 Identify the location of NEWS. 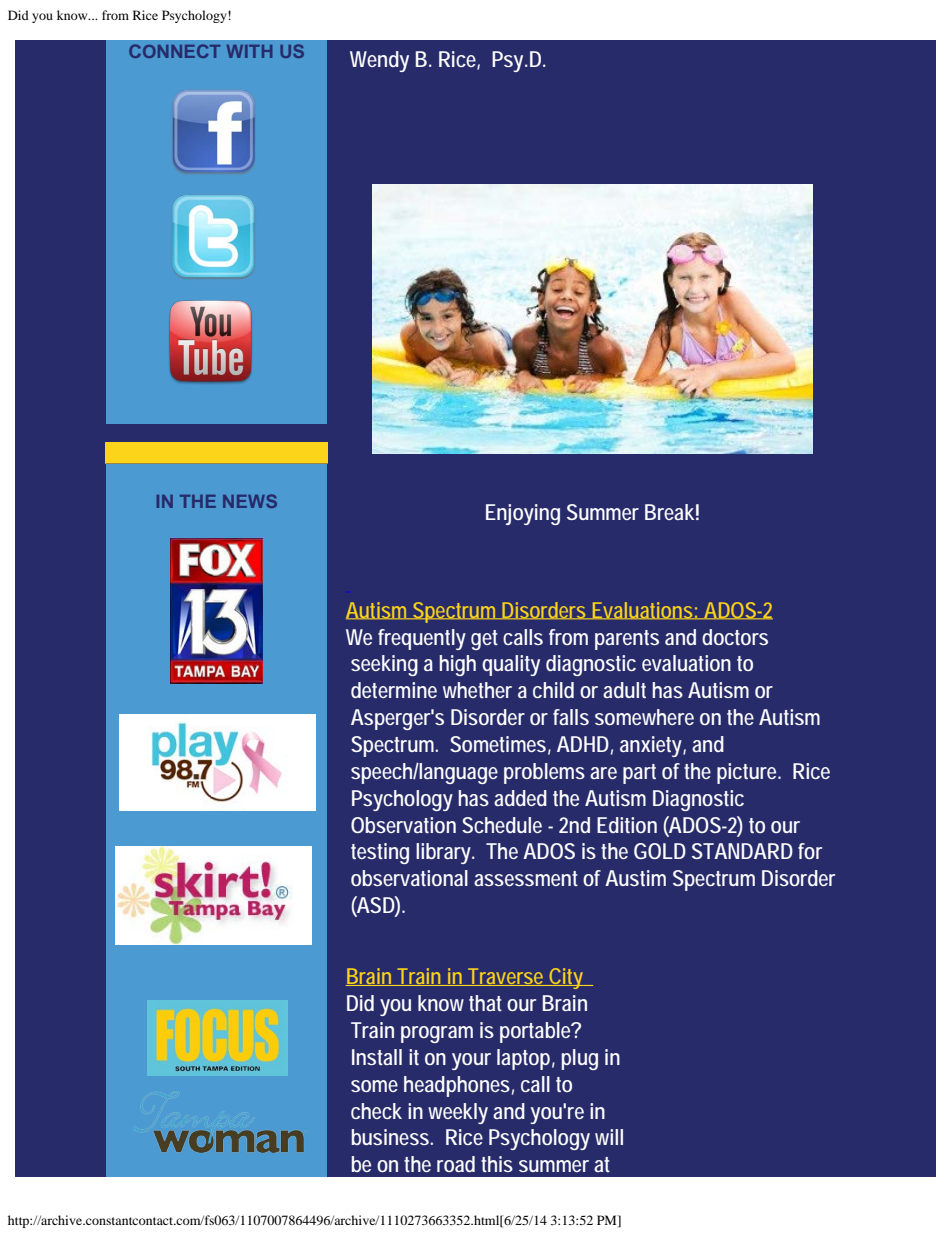
(250, 501).
